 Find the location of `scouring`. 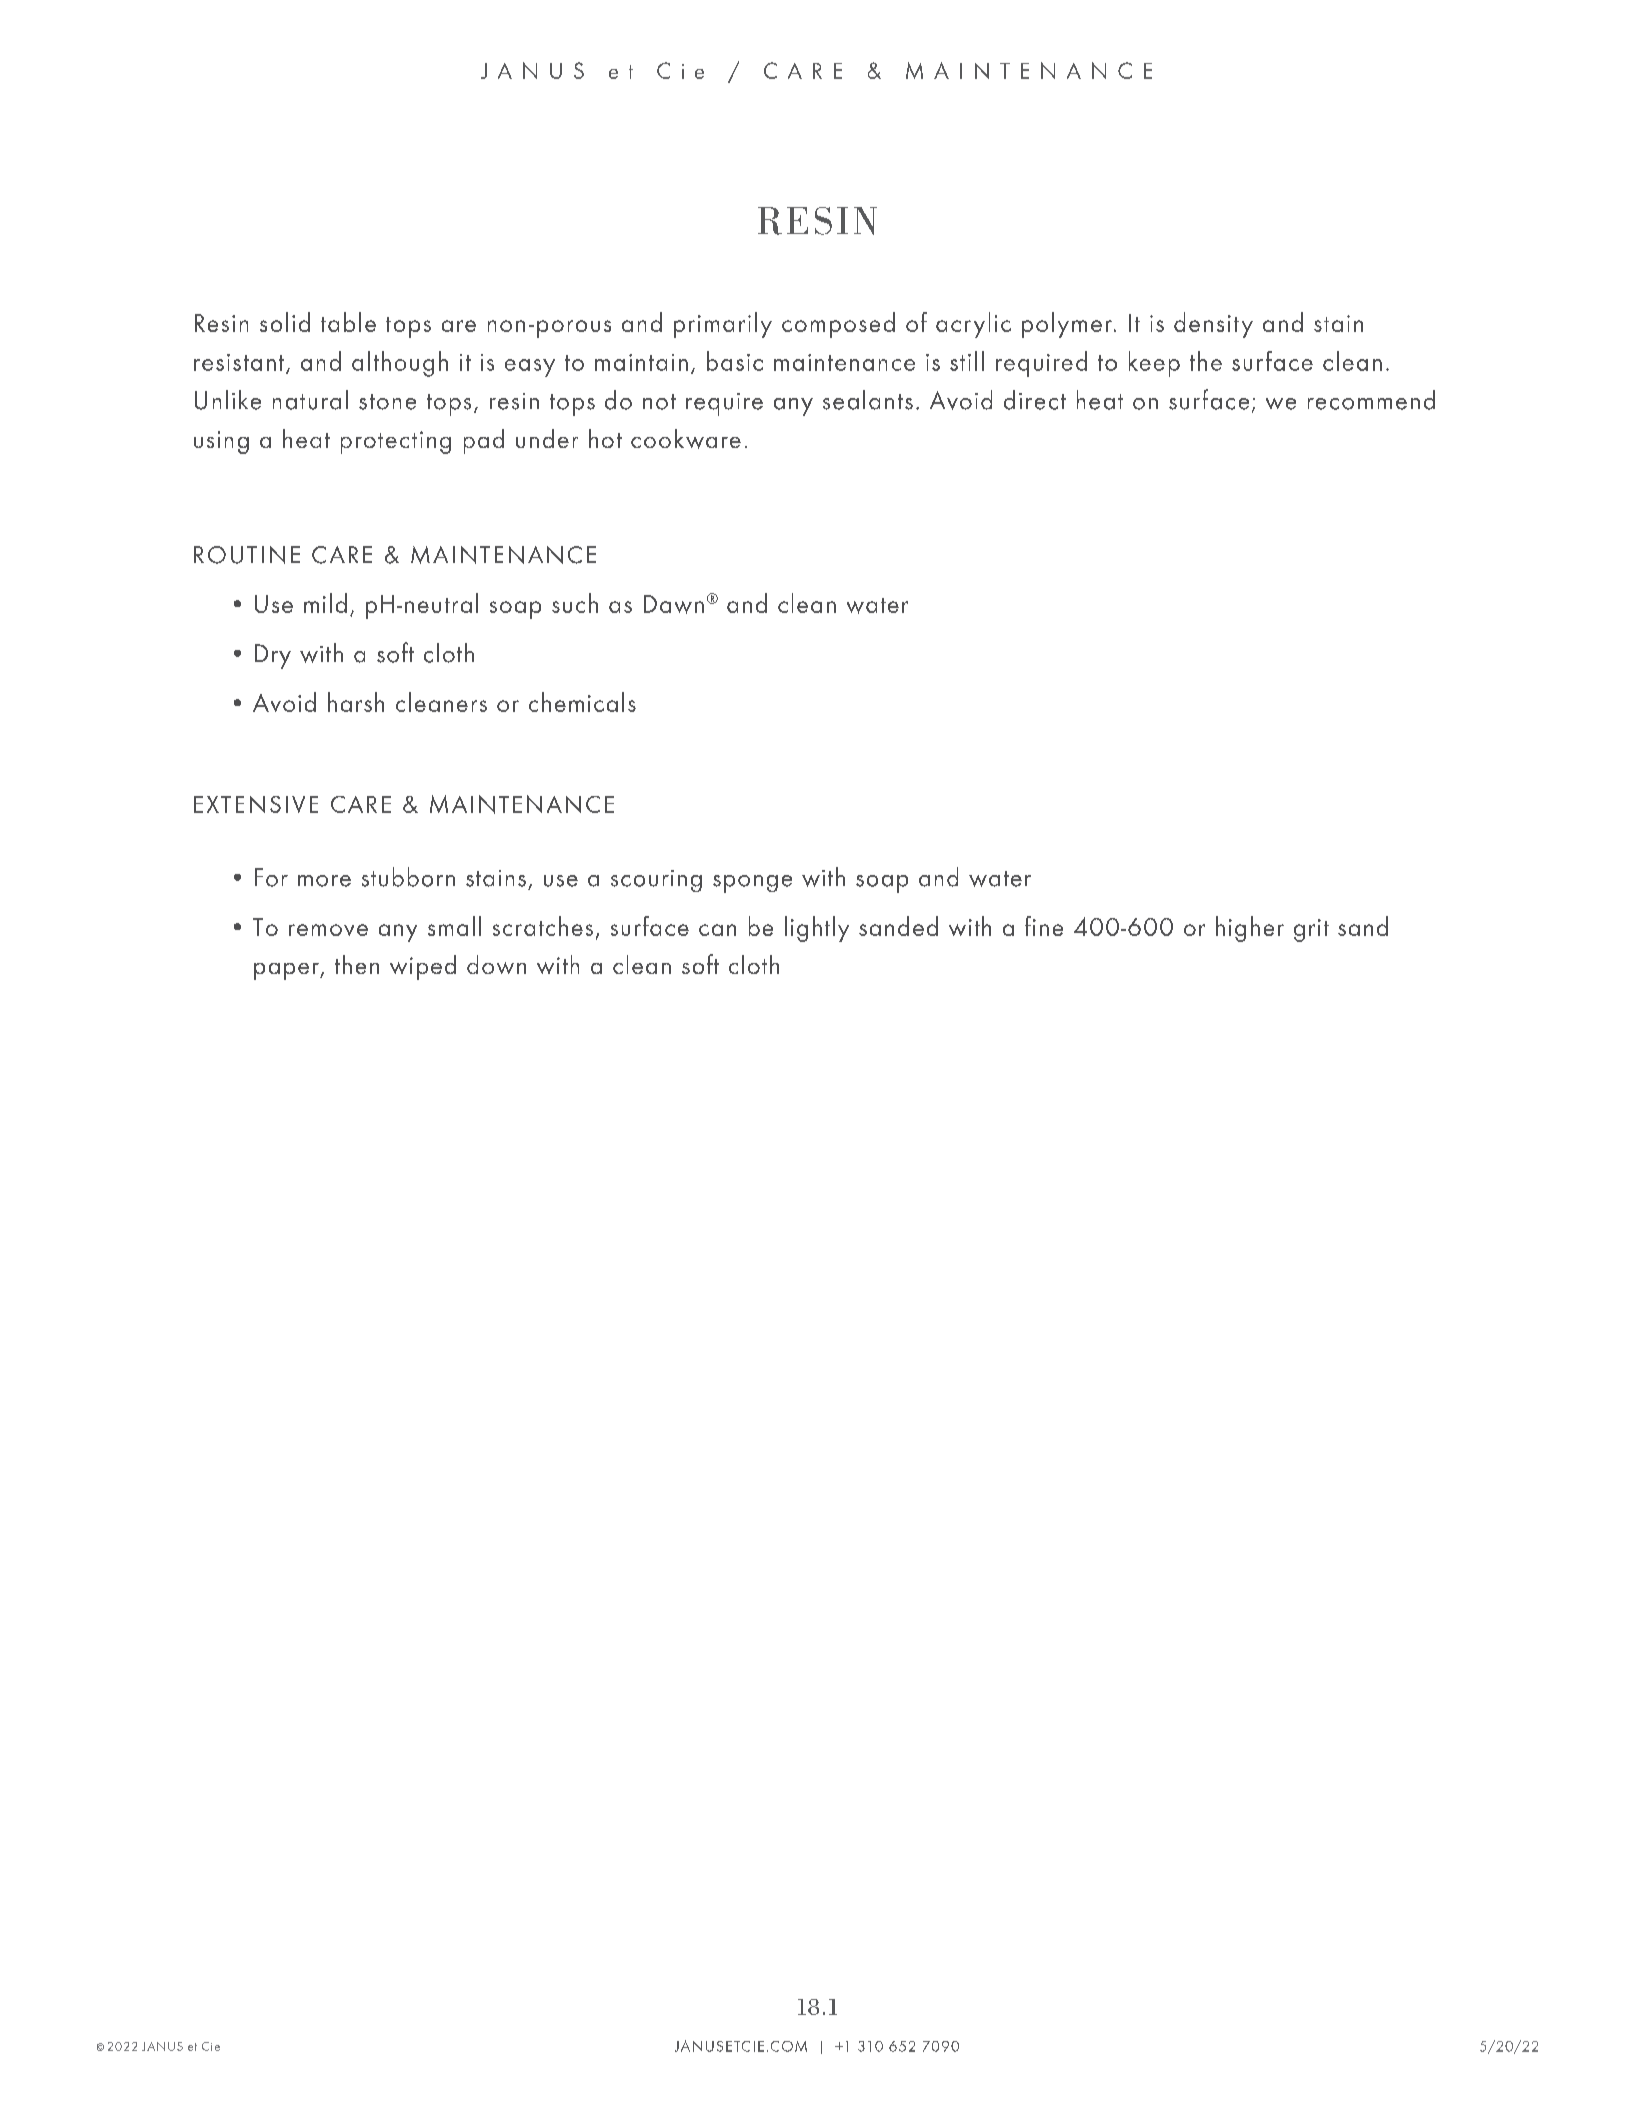

scouring is located at coordinates (656, 881).
